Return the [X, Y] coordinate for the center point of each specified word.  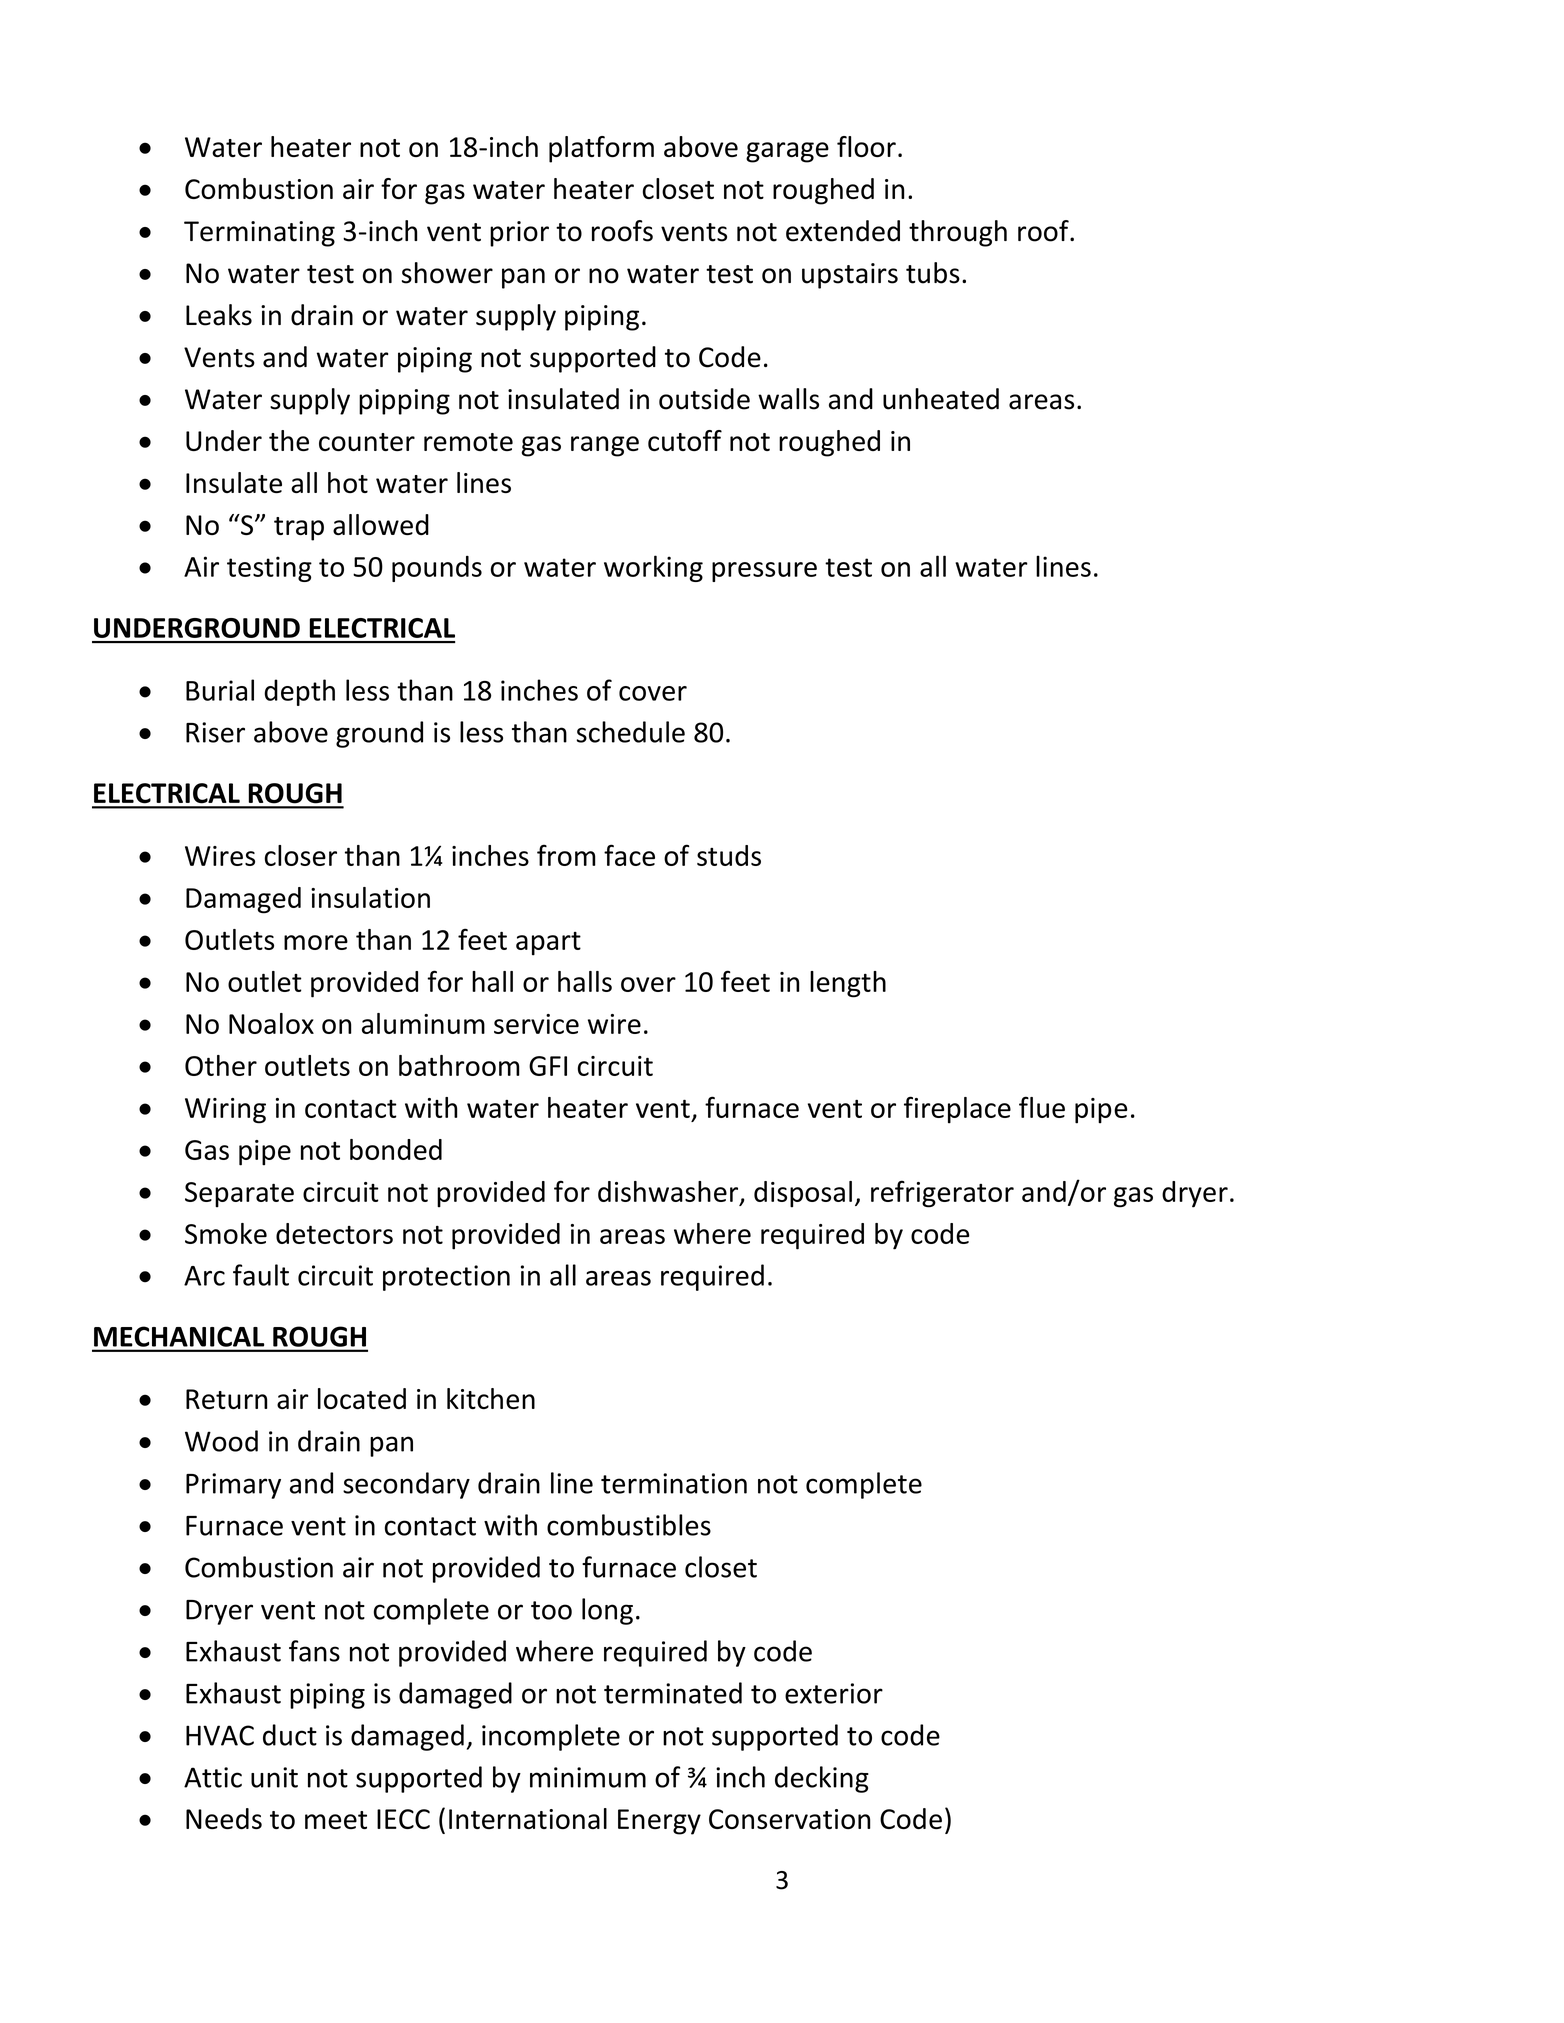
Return [227, 1399]
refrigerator [942, 1194]
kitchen [491, 1398]
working [653, 568]
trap [299, 529]
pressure [764, 572]
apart [548, 944]
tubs [933, 273]
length [848, 984]
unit [274, 1777]
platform [601, 149]
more [316, 942]
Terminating [259, 234]
